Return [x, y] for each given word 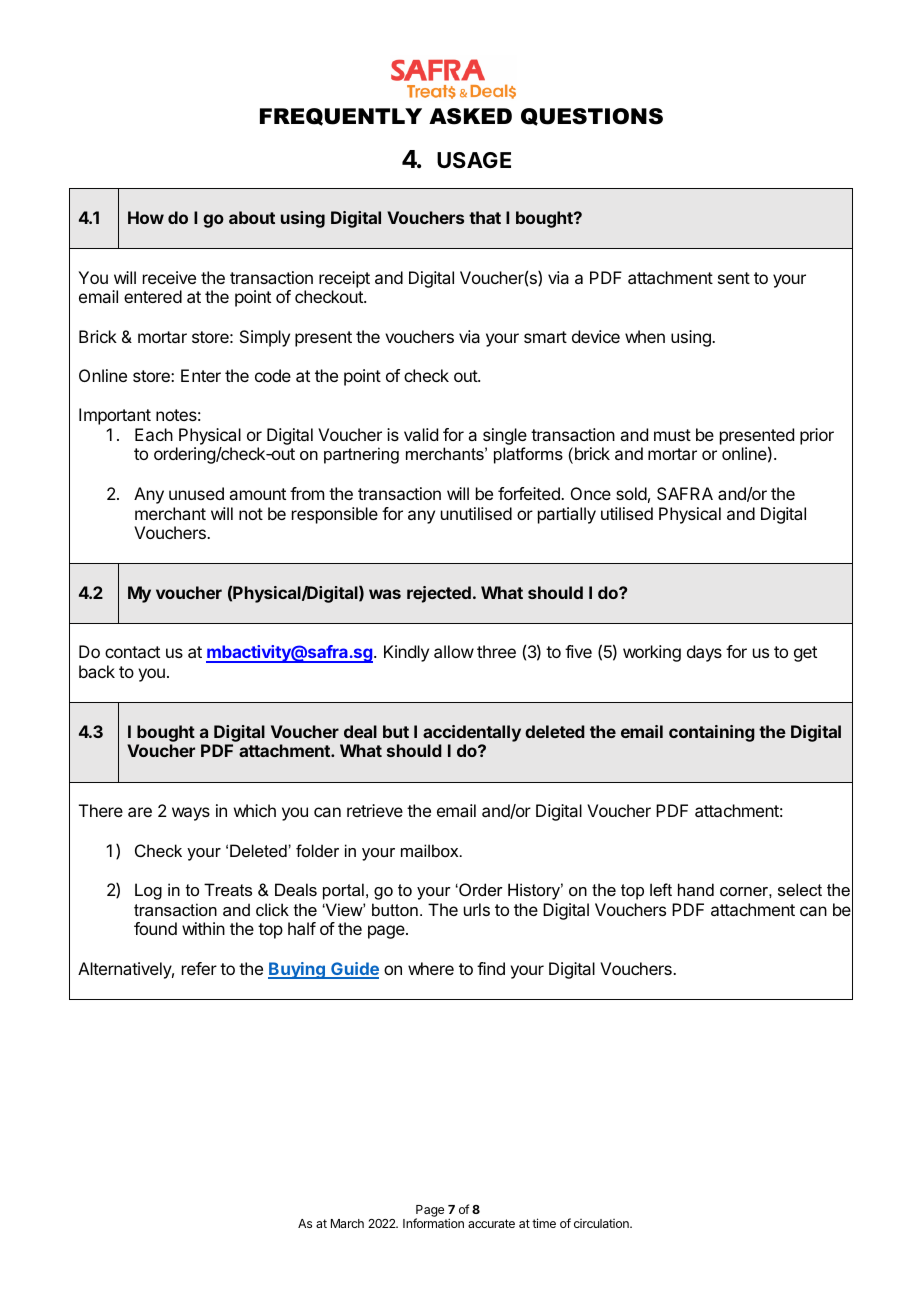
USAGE [474, 160]
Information [433, 1223]
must [672, 435]
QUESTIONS [592, 117]
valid [421, 434]
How [146, 217]
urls [477, 909]
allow [454, 651]
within [203, 928]
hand [696, 889]
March [347, 1223]
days [704, 653]
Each [154, 434]
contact [132, 652]
